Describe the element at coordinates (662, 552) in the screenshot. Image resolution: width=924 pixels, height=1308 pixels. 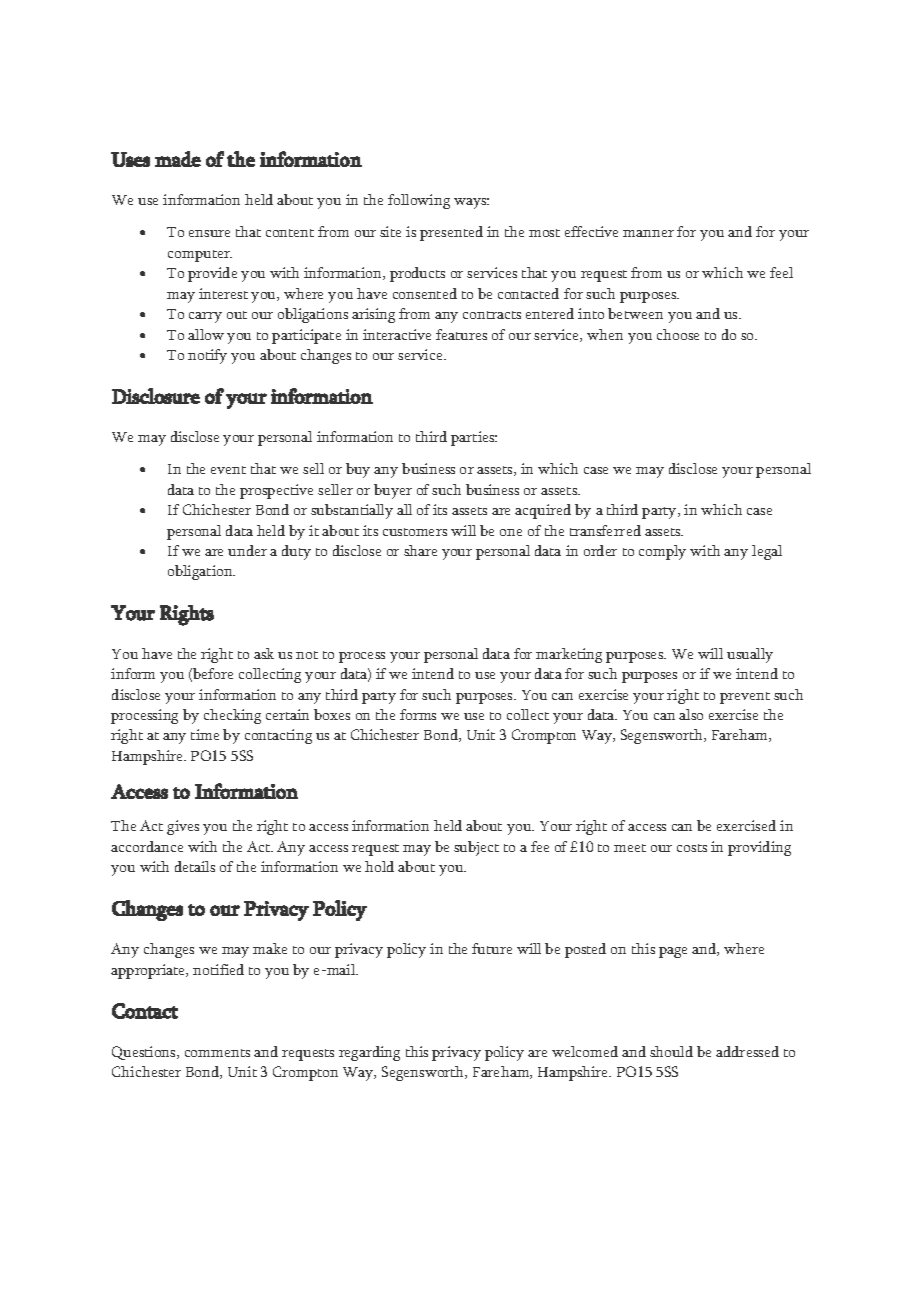
I see `comply` at that location.
